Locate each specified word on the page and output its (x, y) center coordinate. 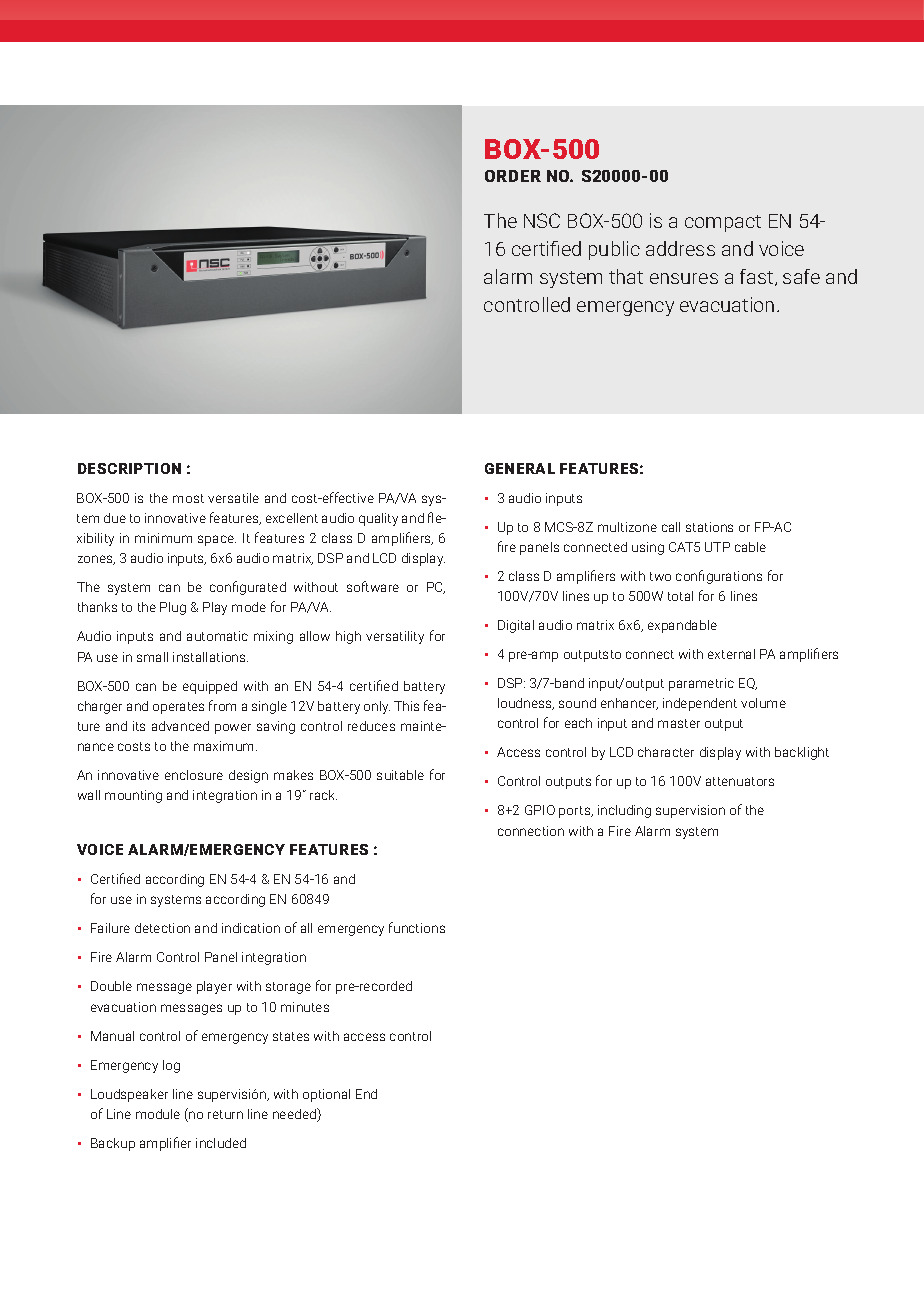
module (158, 1114)
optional (326, 1095)
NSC (542, 220)
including (624, 811)
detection (162, 928)
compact (723, 223)
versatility (395, 637)
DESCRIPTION (129, 468)
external (731, 654)
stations (709, 527)
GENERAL (520, 468)
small (152, 657)
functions (417, 927)
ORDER (513, 176)
